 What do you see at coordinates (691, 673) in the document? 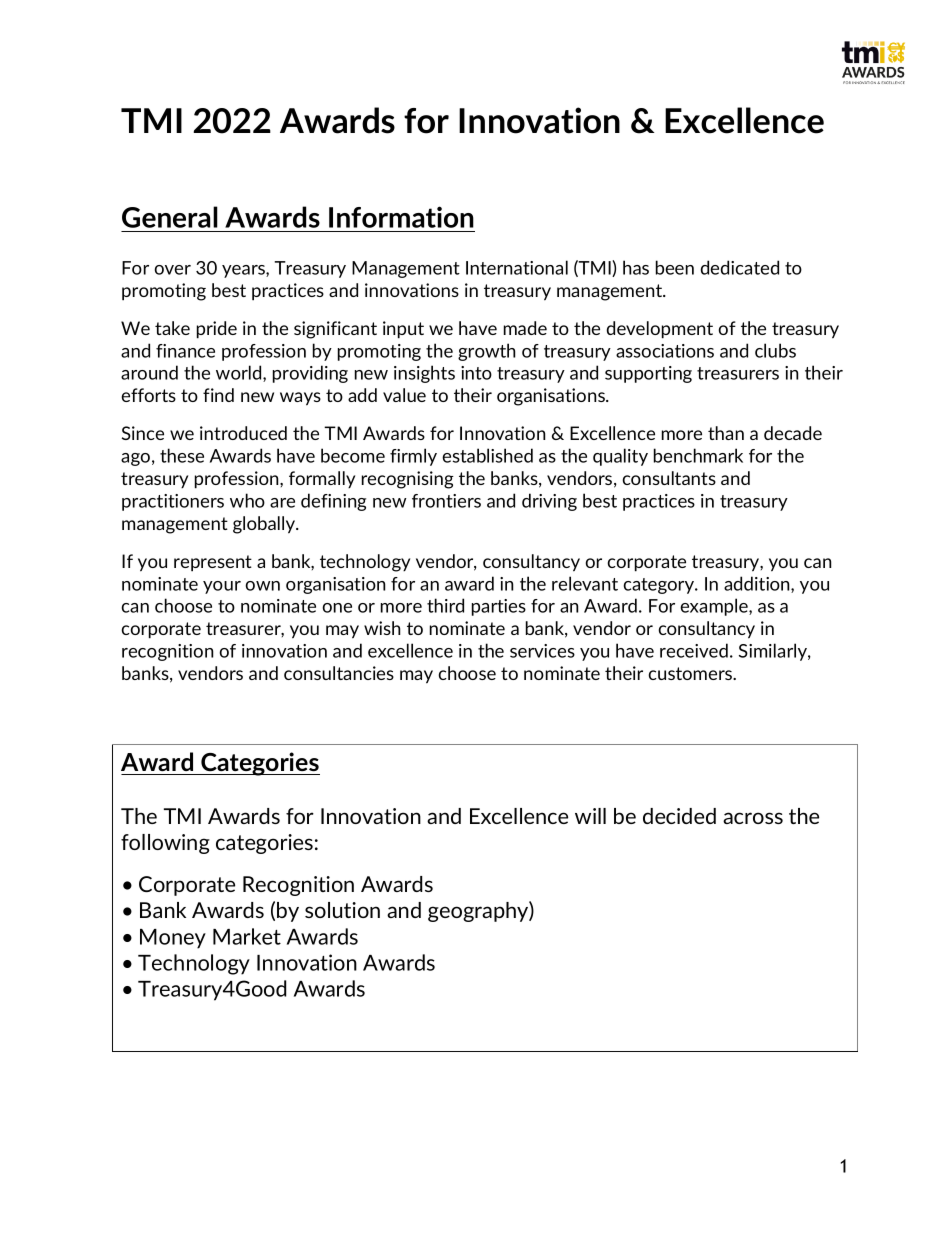
I see `customers` at bounding box center [691, 673].
